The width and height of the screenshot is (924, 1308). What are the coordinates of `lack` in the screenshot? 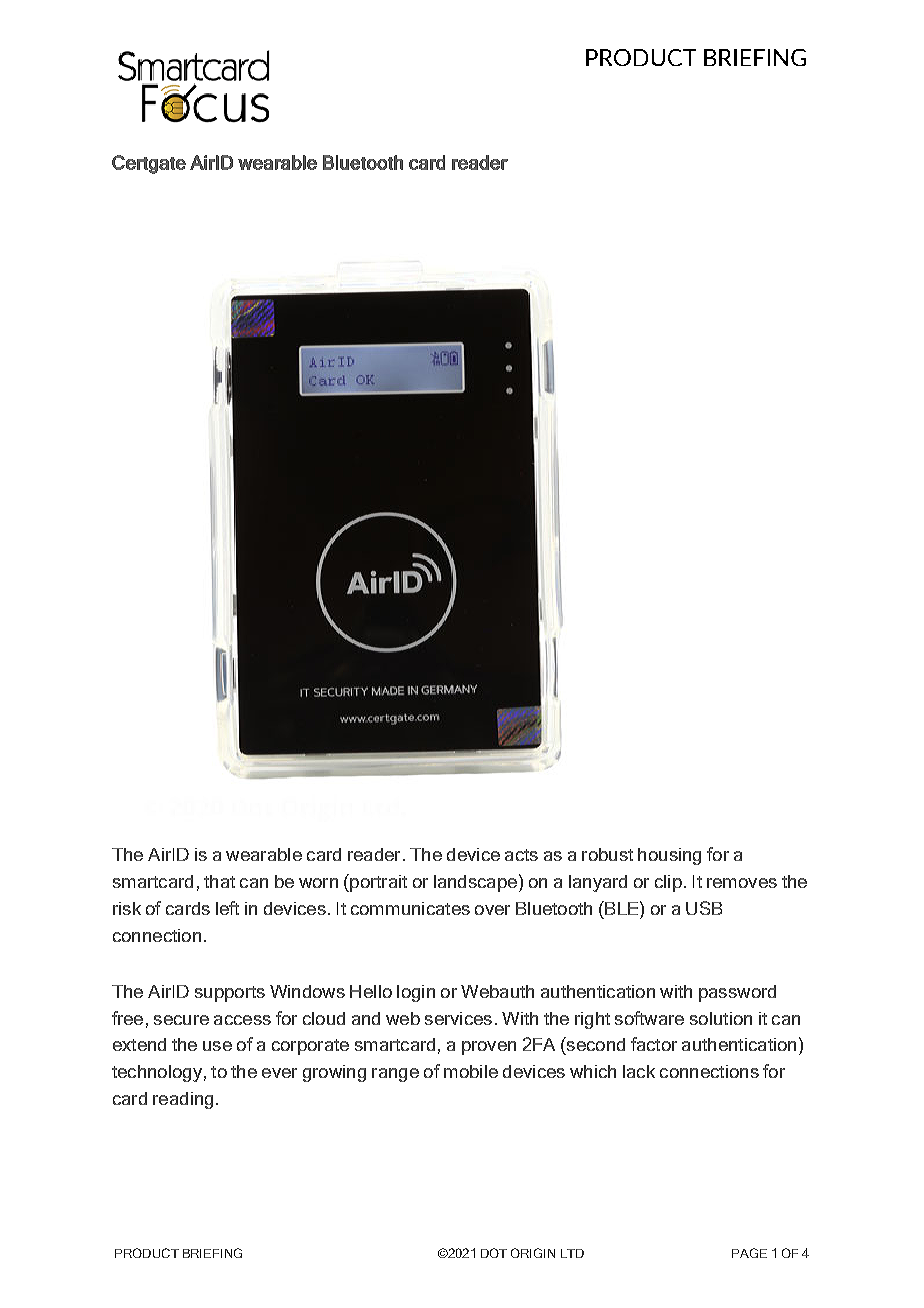 It's located at (639, 1071).
